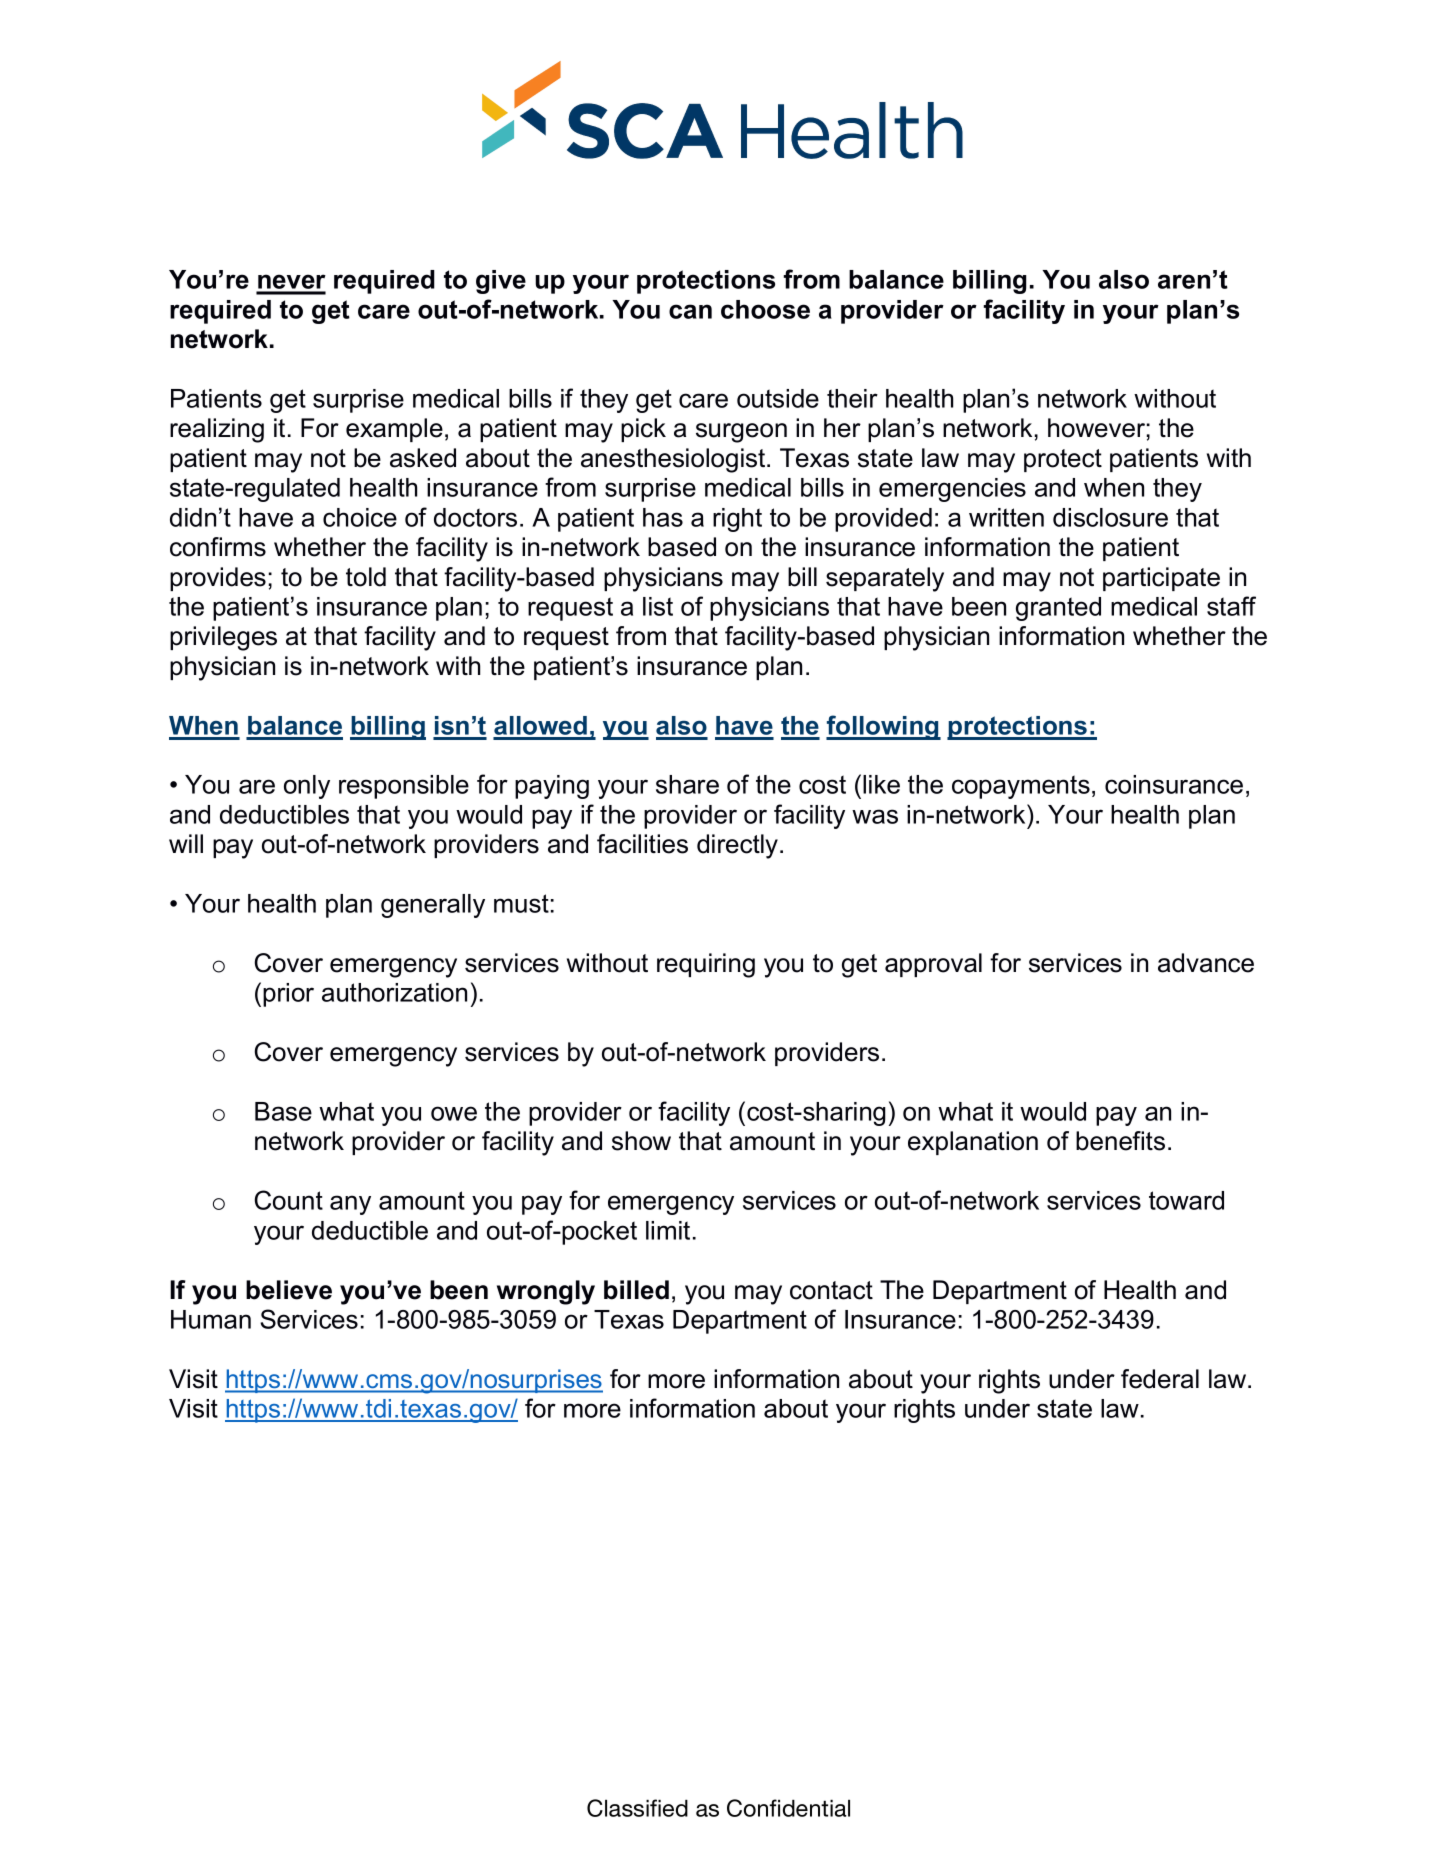  I want to click on federal, so click(1160, 1379).
